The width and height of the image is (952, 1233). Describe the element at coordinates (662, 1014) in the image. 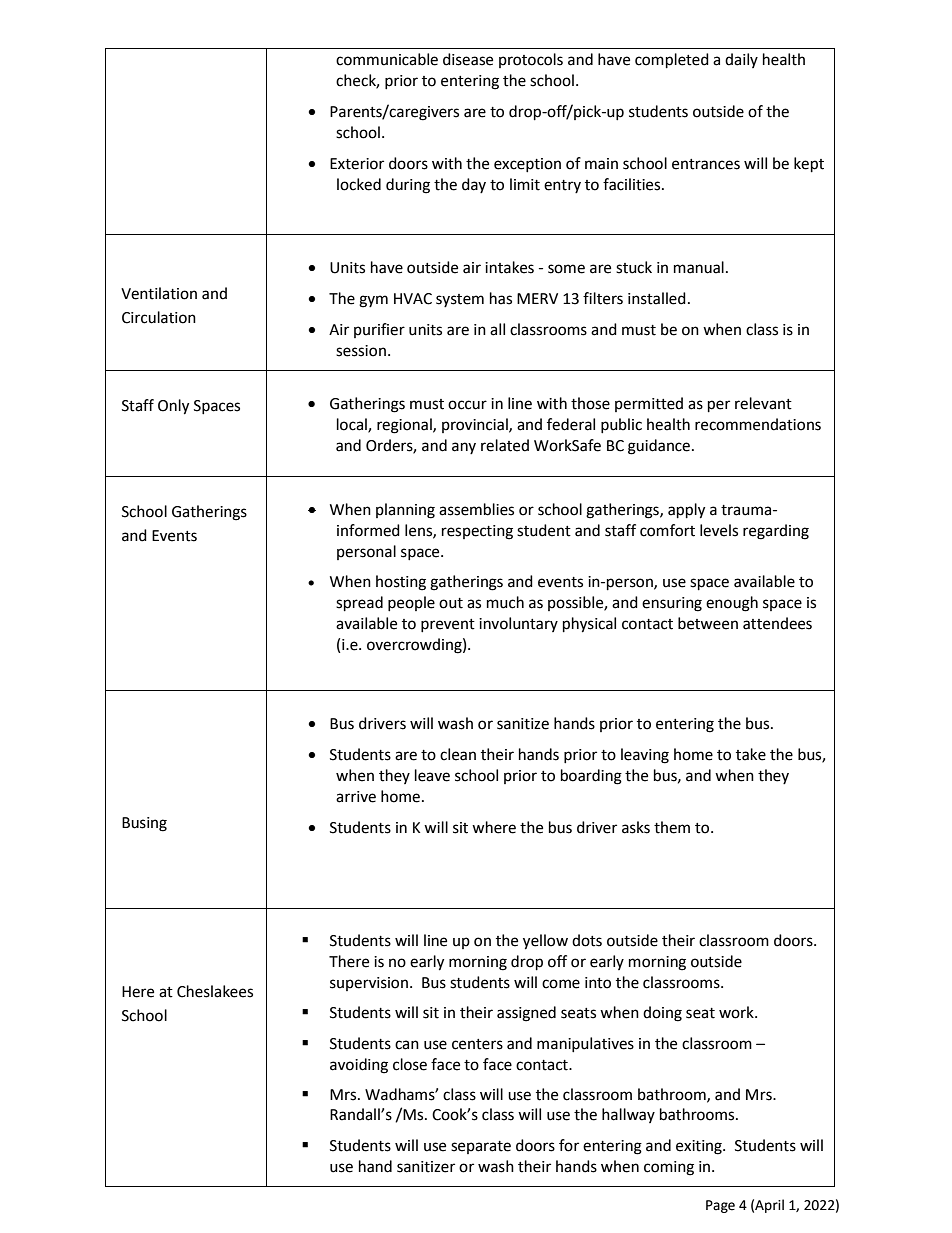

I see `doing` at that location.
